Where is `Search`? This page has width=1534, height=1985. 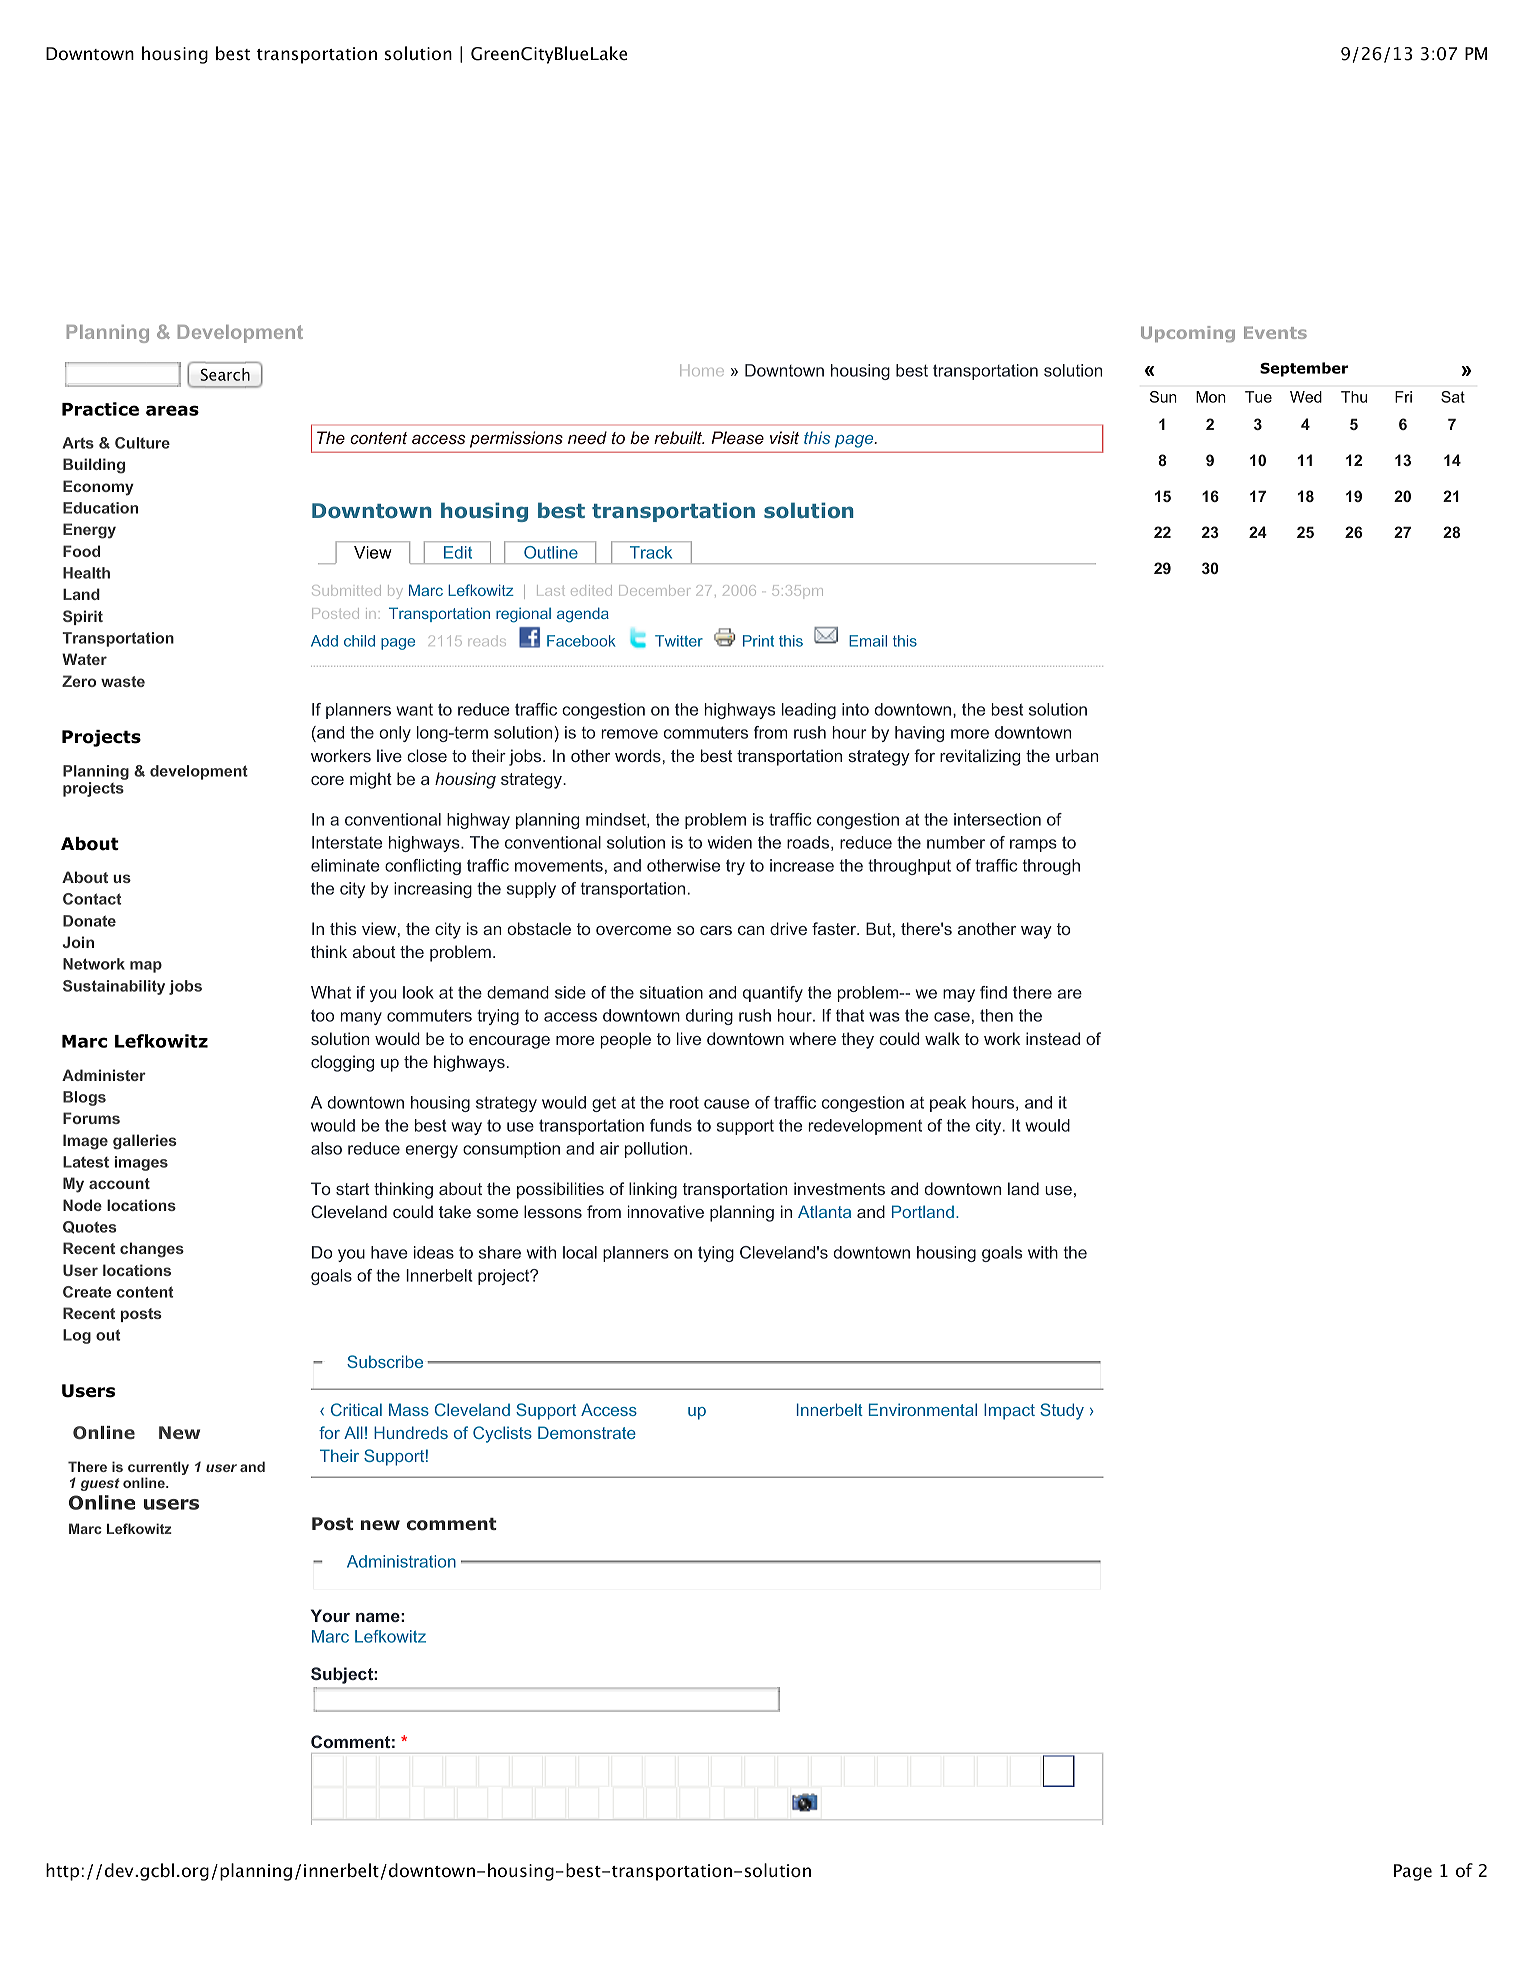
Search is located at coordinates (225, 374).
